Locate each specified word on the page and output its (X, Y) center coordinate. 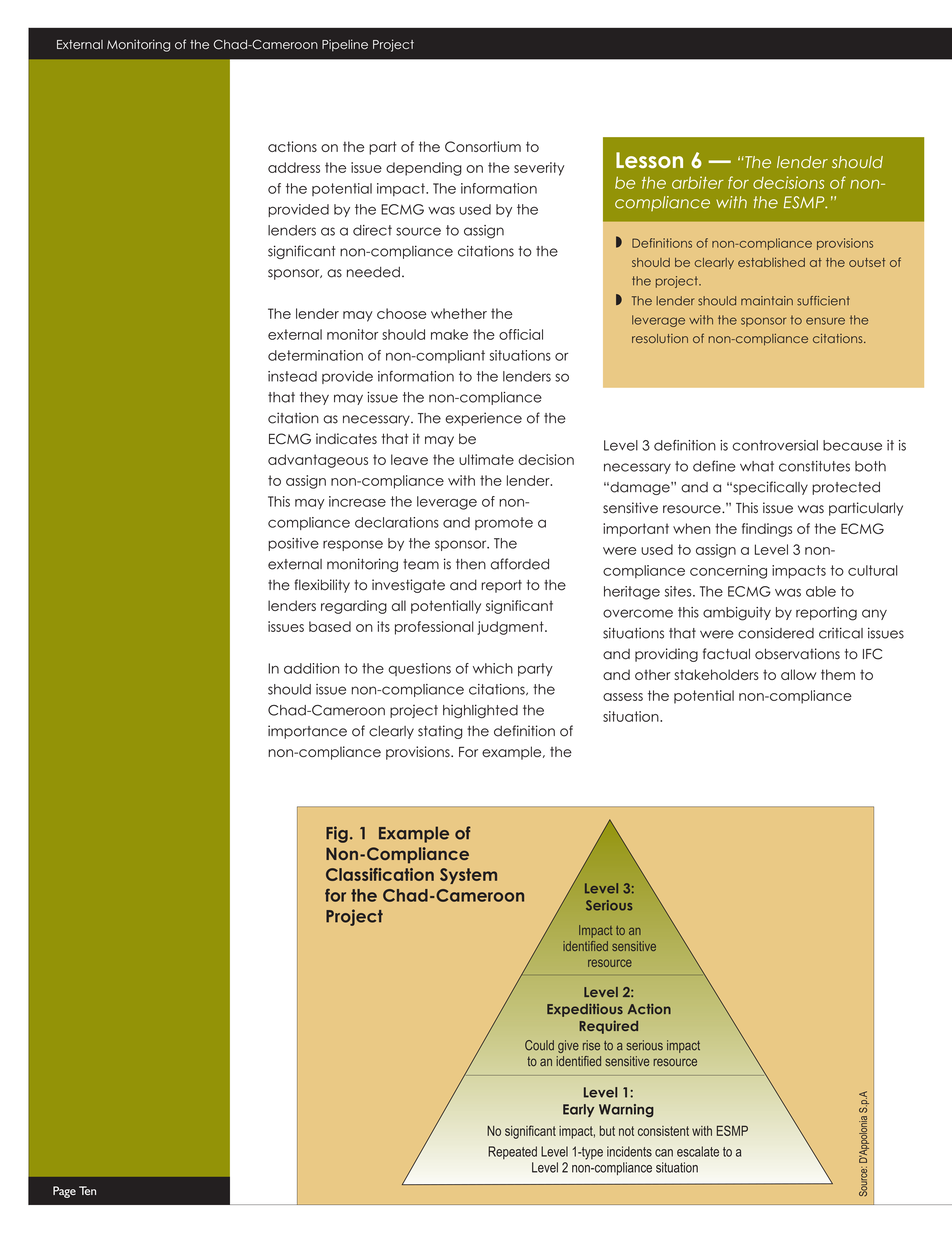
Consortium (483, 146)
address (294, 167)
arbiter (698, 182)
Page (64, 1192)
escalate (698, 1151)
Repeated (512, 1152)
